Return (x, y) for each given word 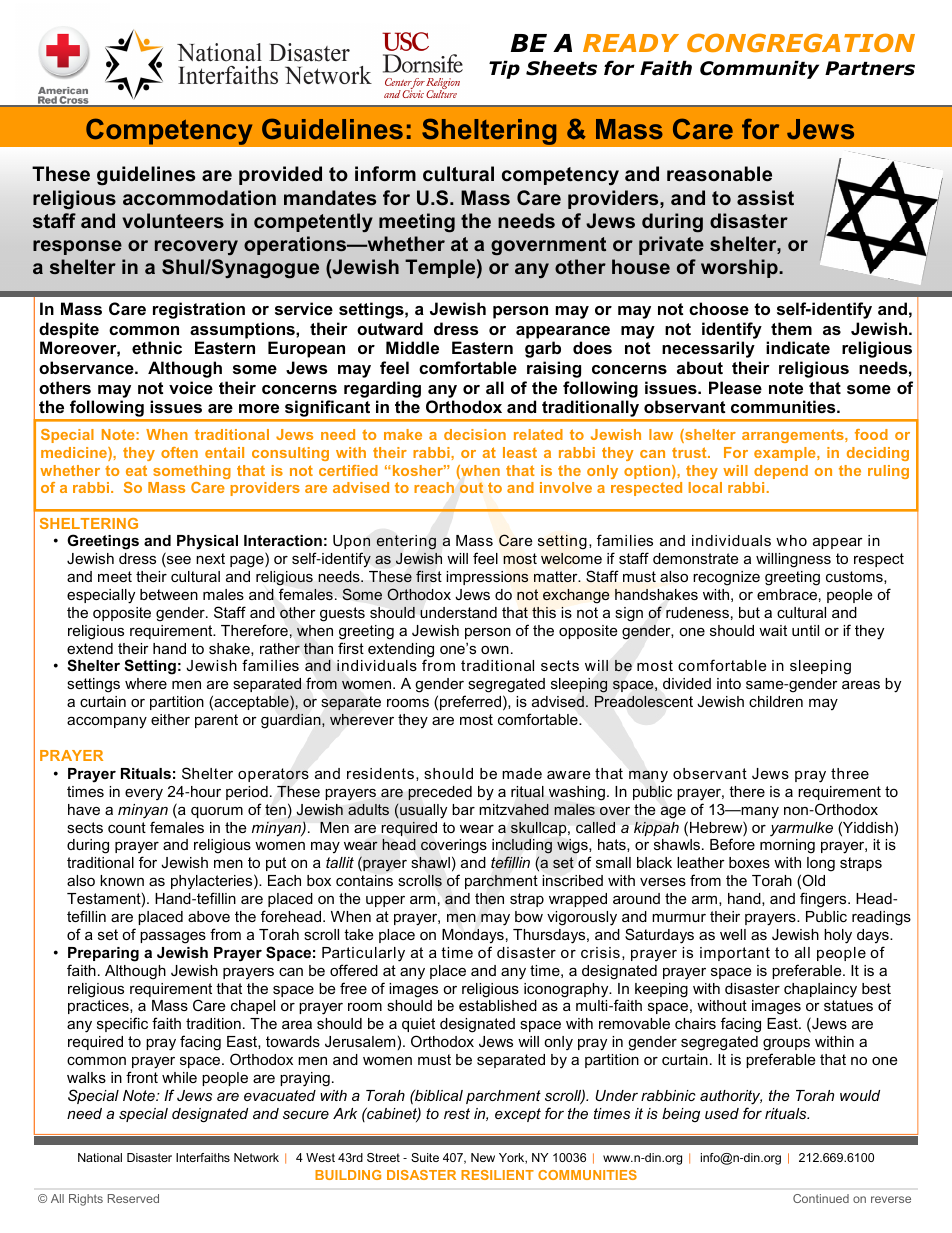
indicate (798, 347)
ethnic (157, 347)
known (122, 880)
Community (759, 69)
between (169, 594)
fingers (824, 900)
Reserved (133, 1198)
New (483, 1157)
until (805, 630)
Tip (504, 69)
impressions (487, 578)
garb (543, 349)
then (489, 899)
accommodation (199, 198)
